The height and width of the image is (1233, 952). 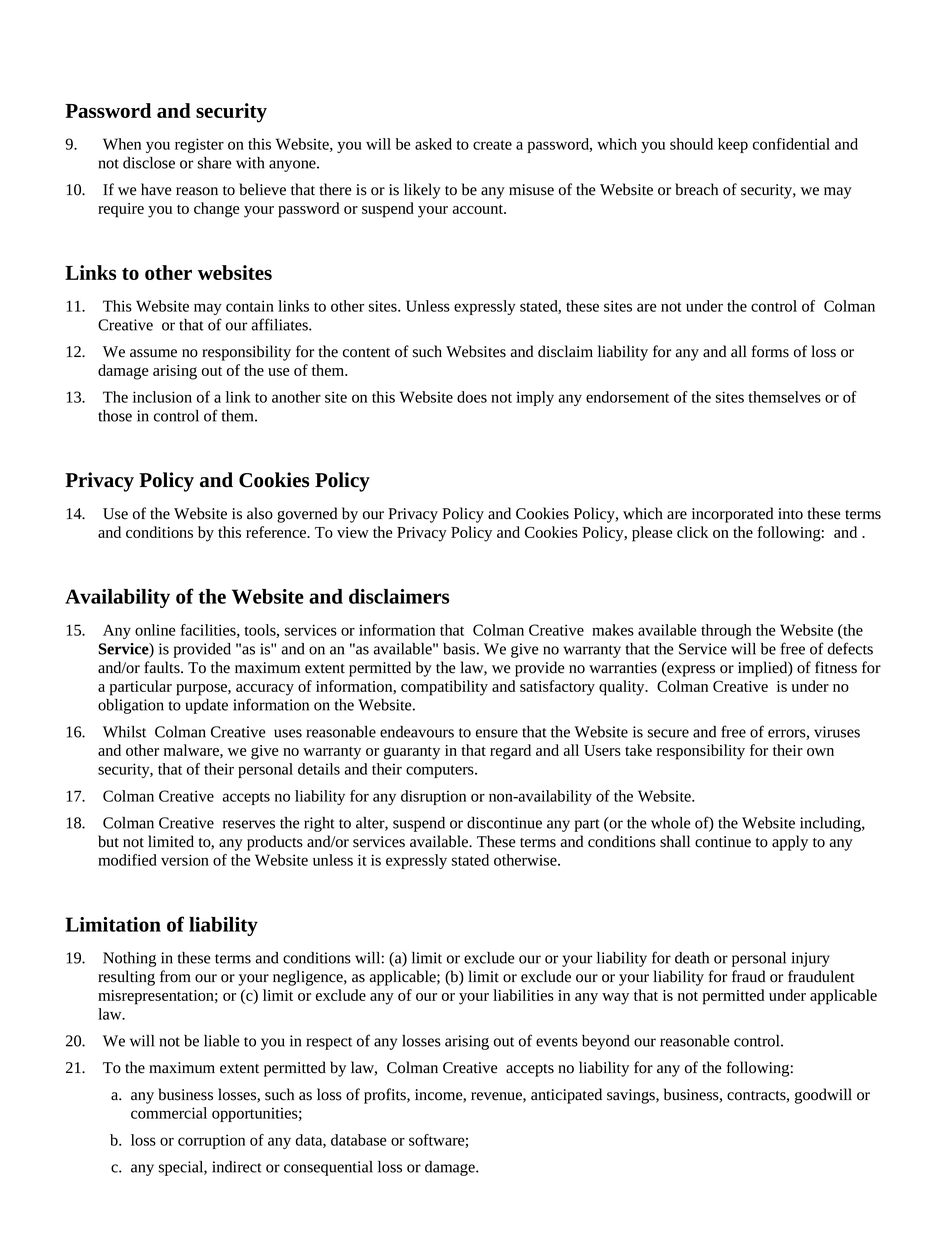 What do you see at coordinates (566, 1096) in the image?
I see `anticipated` at bounding box center [566, 1096].
